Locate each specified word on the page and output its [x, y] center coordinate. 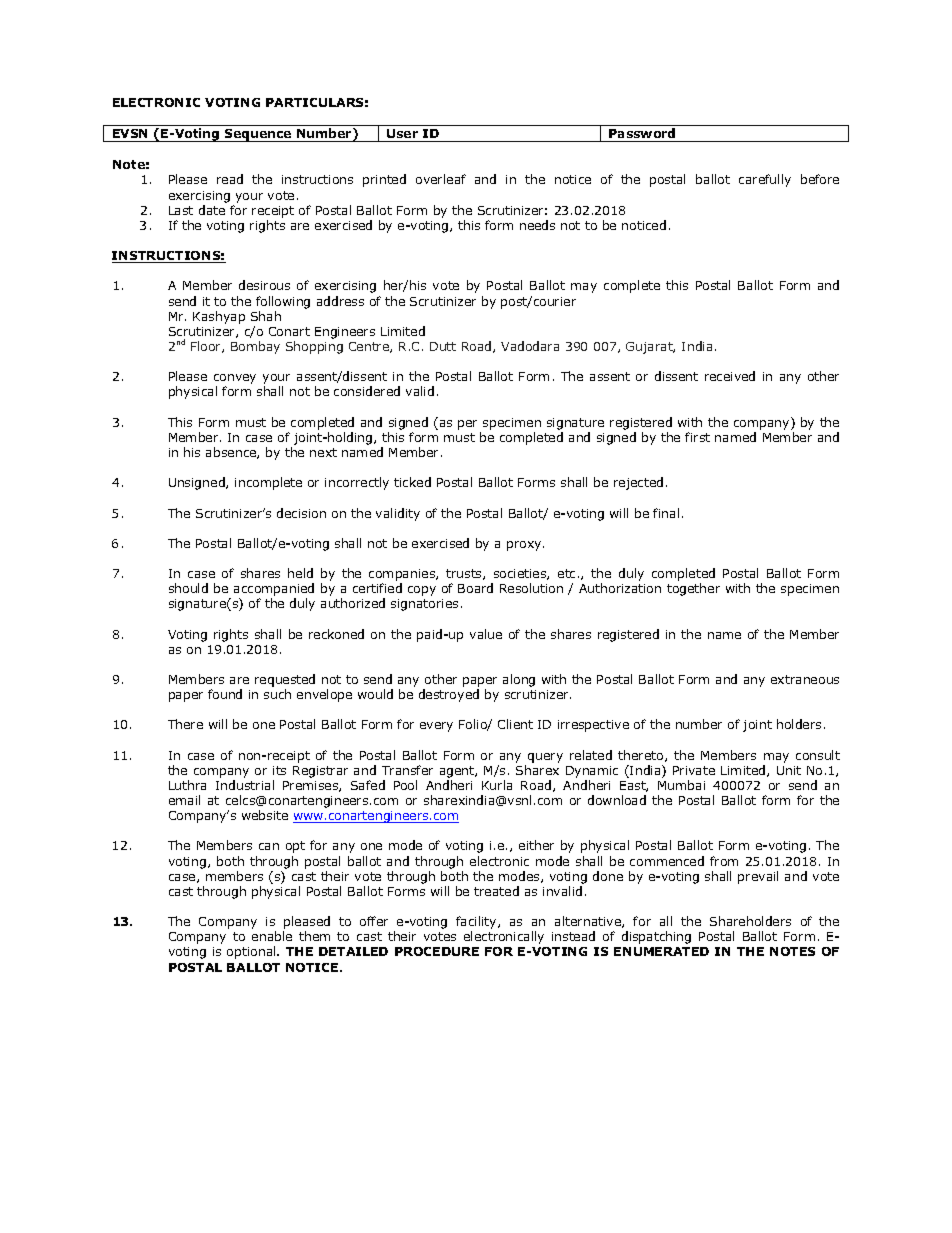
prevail [758, 877]
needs [537, 225]
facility [477, 924]
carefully [765, 180]
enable [272, 936]
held [300, 573]
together [693, 589]
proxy [525, 546]
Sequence [258, 135]
